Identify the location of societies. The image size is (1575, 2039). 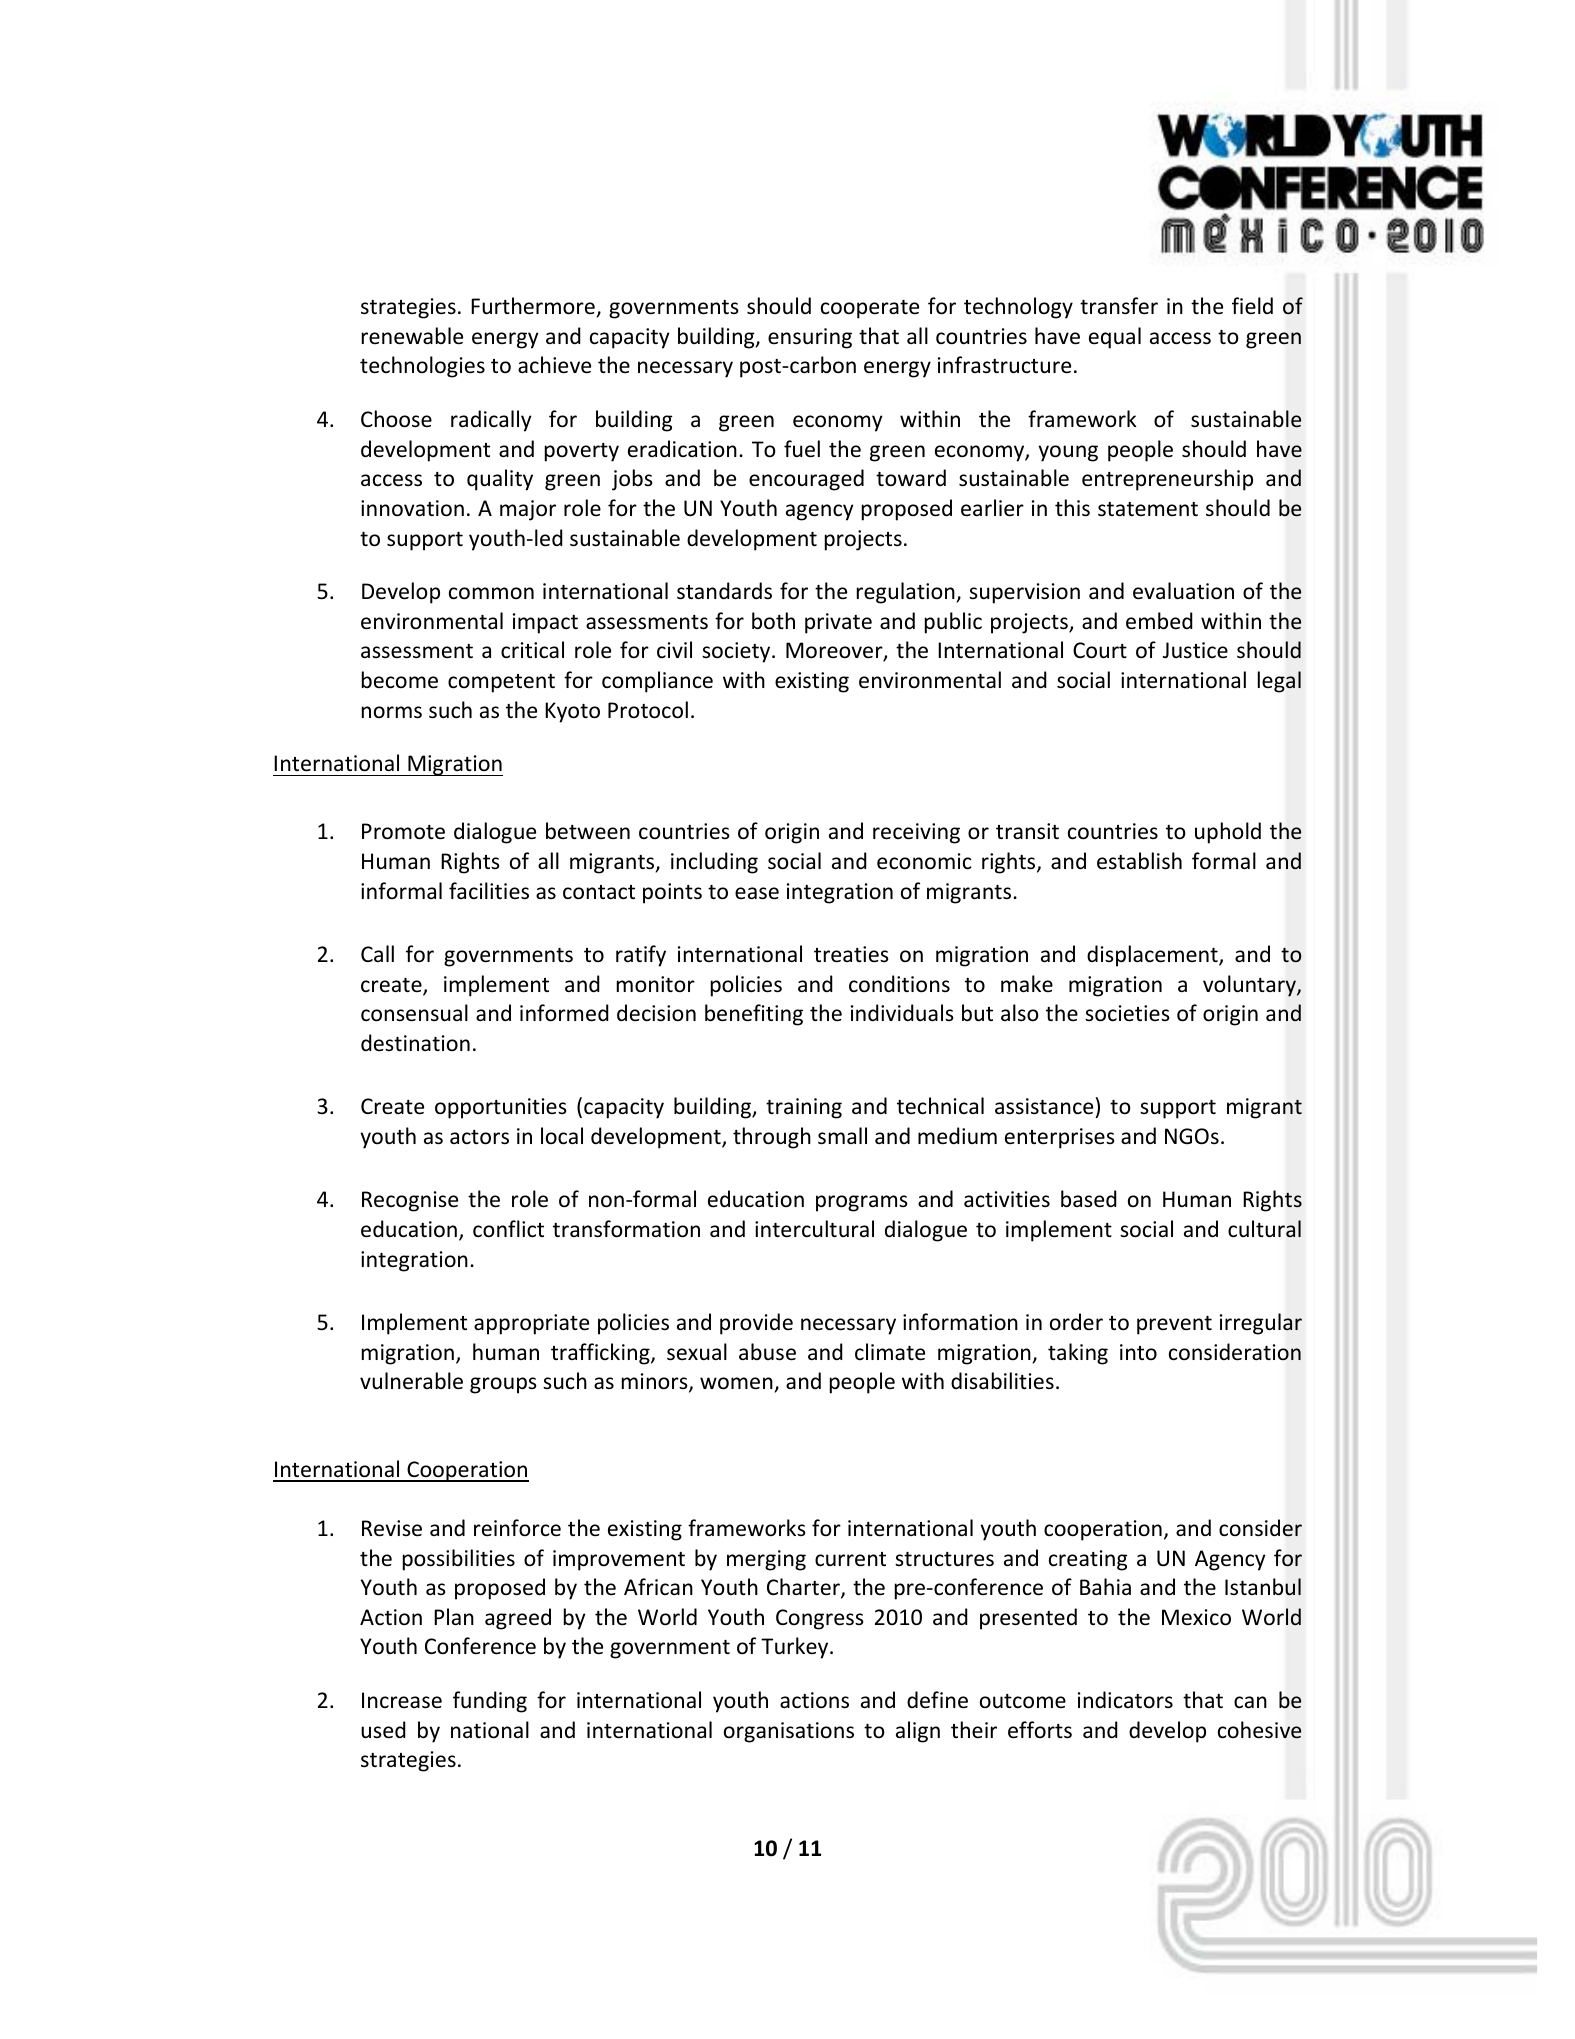
(1127, 1013).
